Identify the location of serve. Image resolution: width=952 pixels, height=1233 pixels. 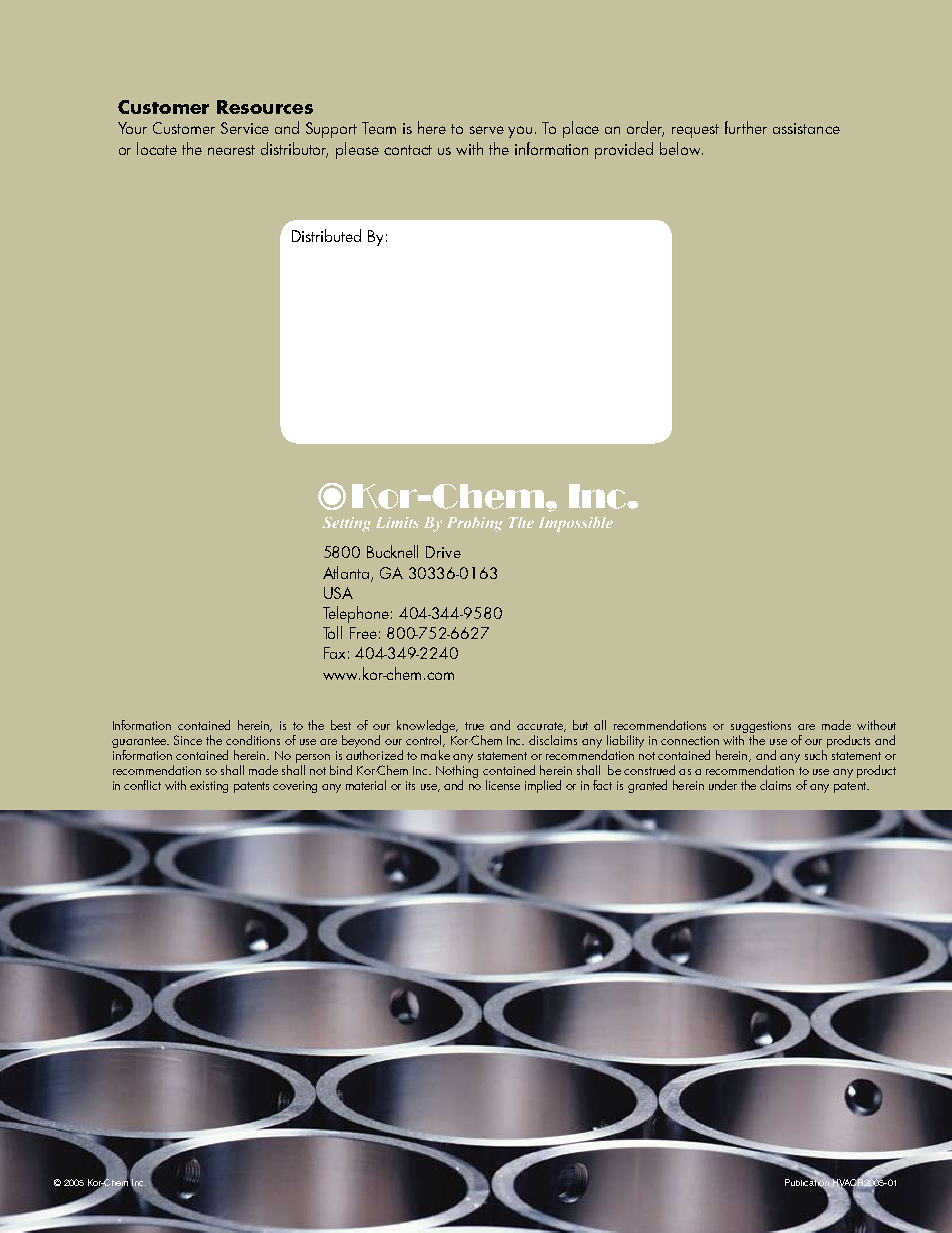
(487, 130).
